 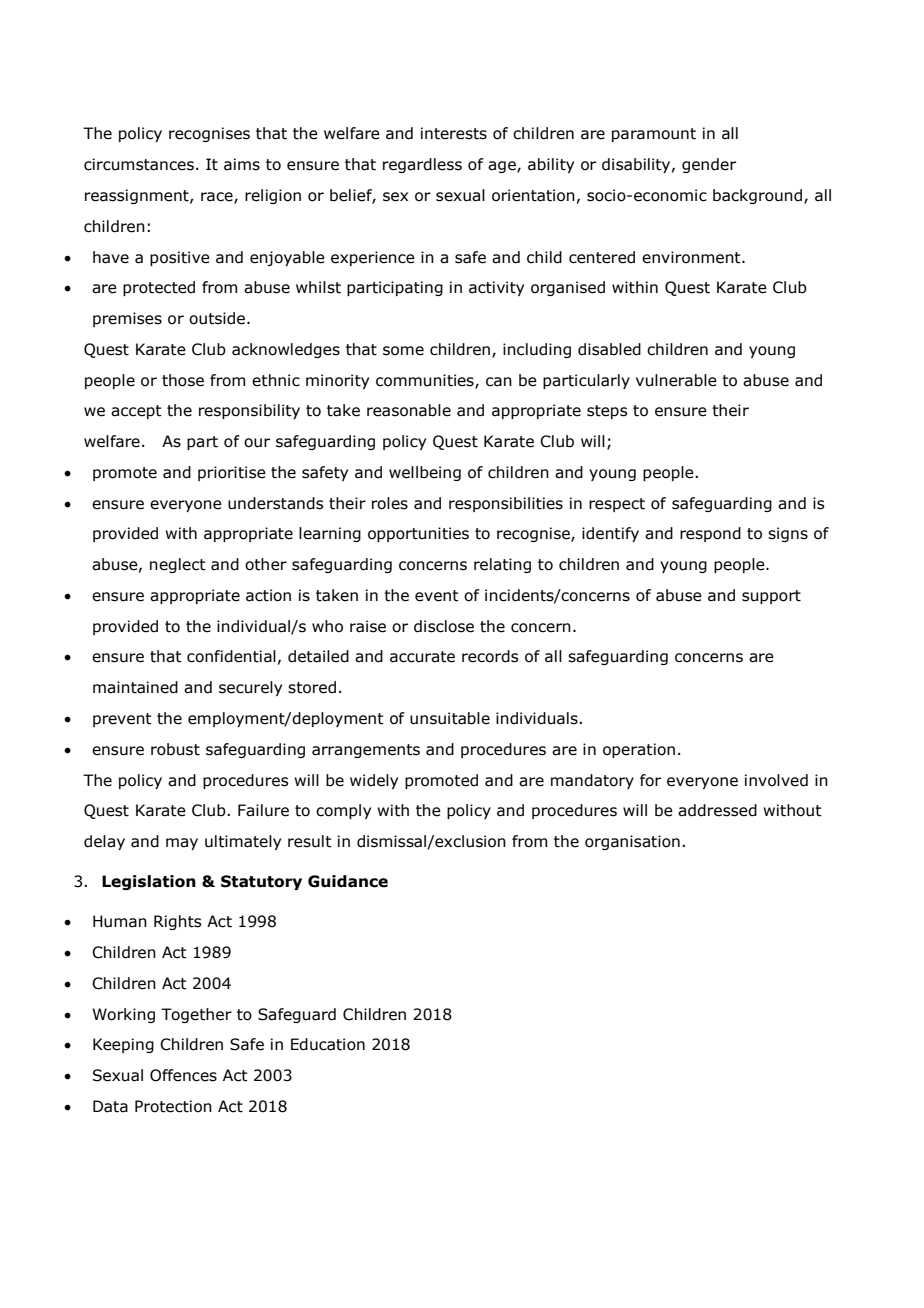 What do you see at coordinates (710, 534) in the document?
I see `respond` at bounding box center [710, 534].
